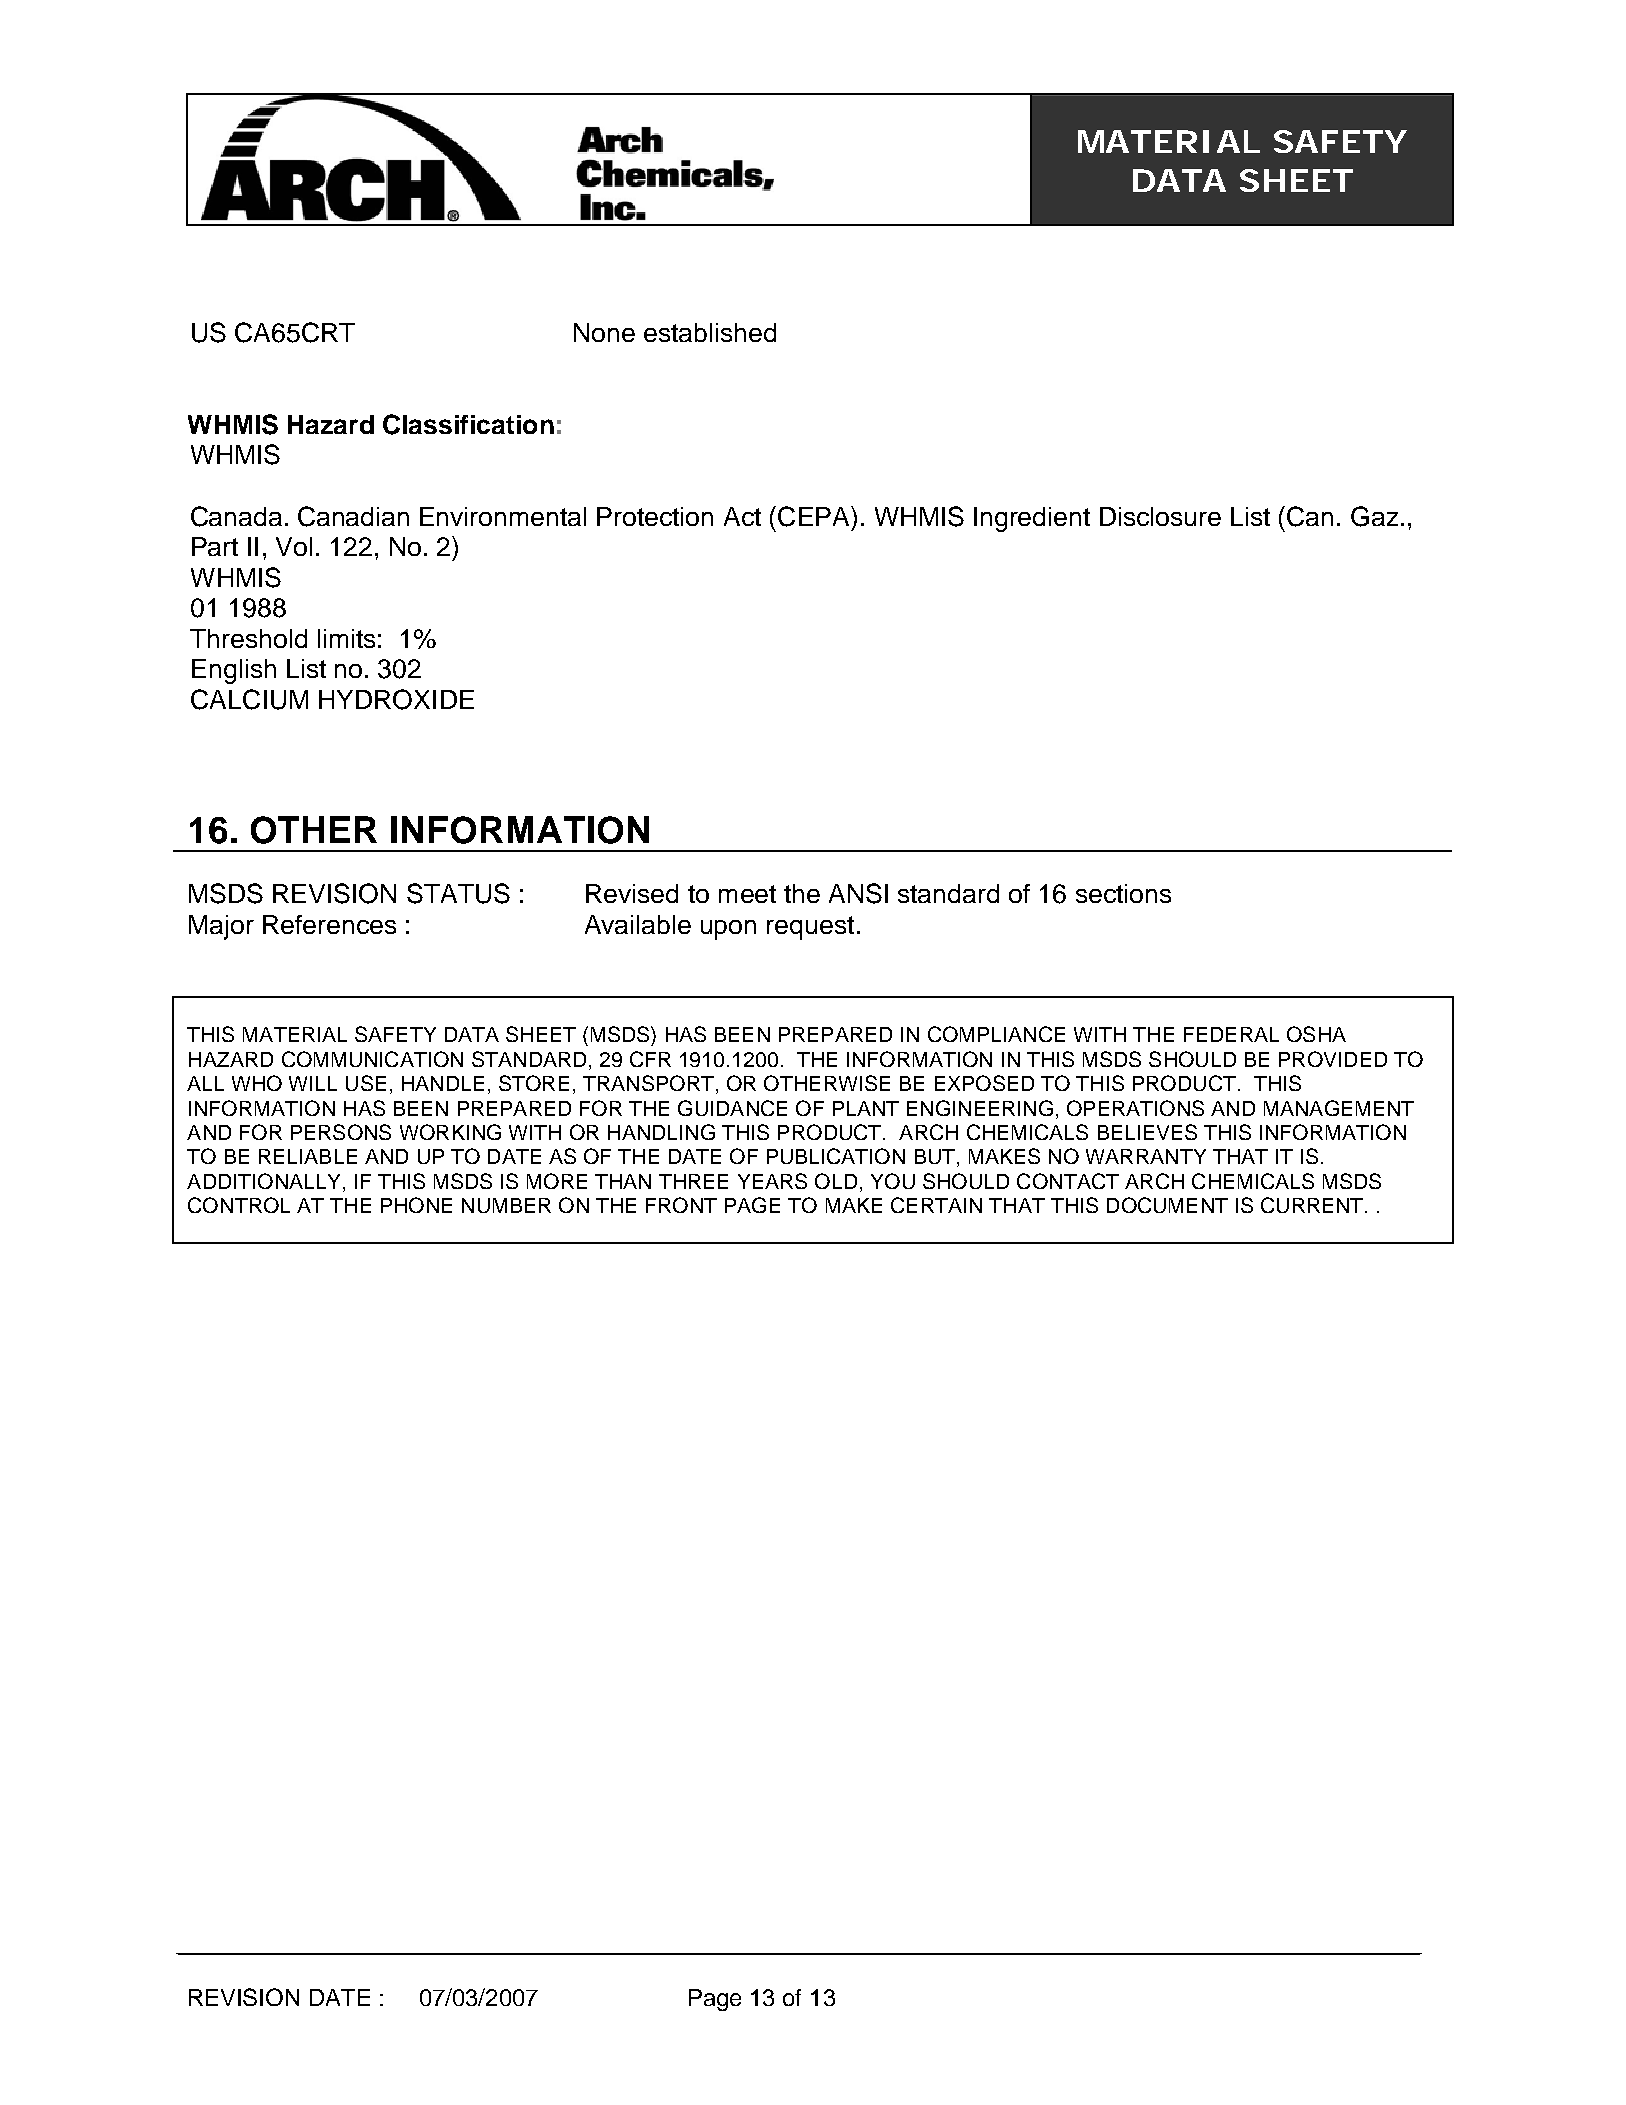 The height and width of the page is (2105, 1626). I want to click on meet, so click(747, 894).
